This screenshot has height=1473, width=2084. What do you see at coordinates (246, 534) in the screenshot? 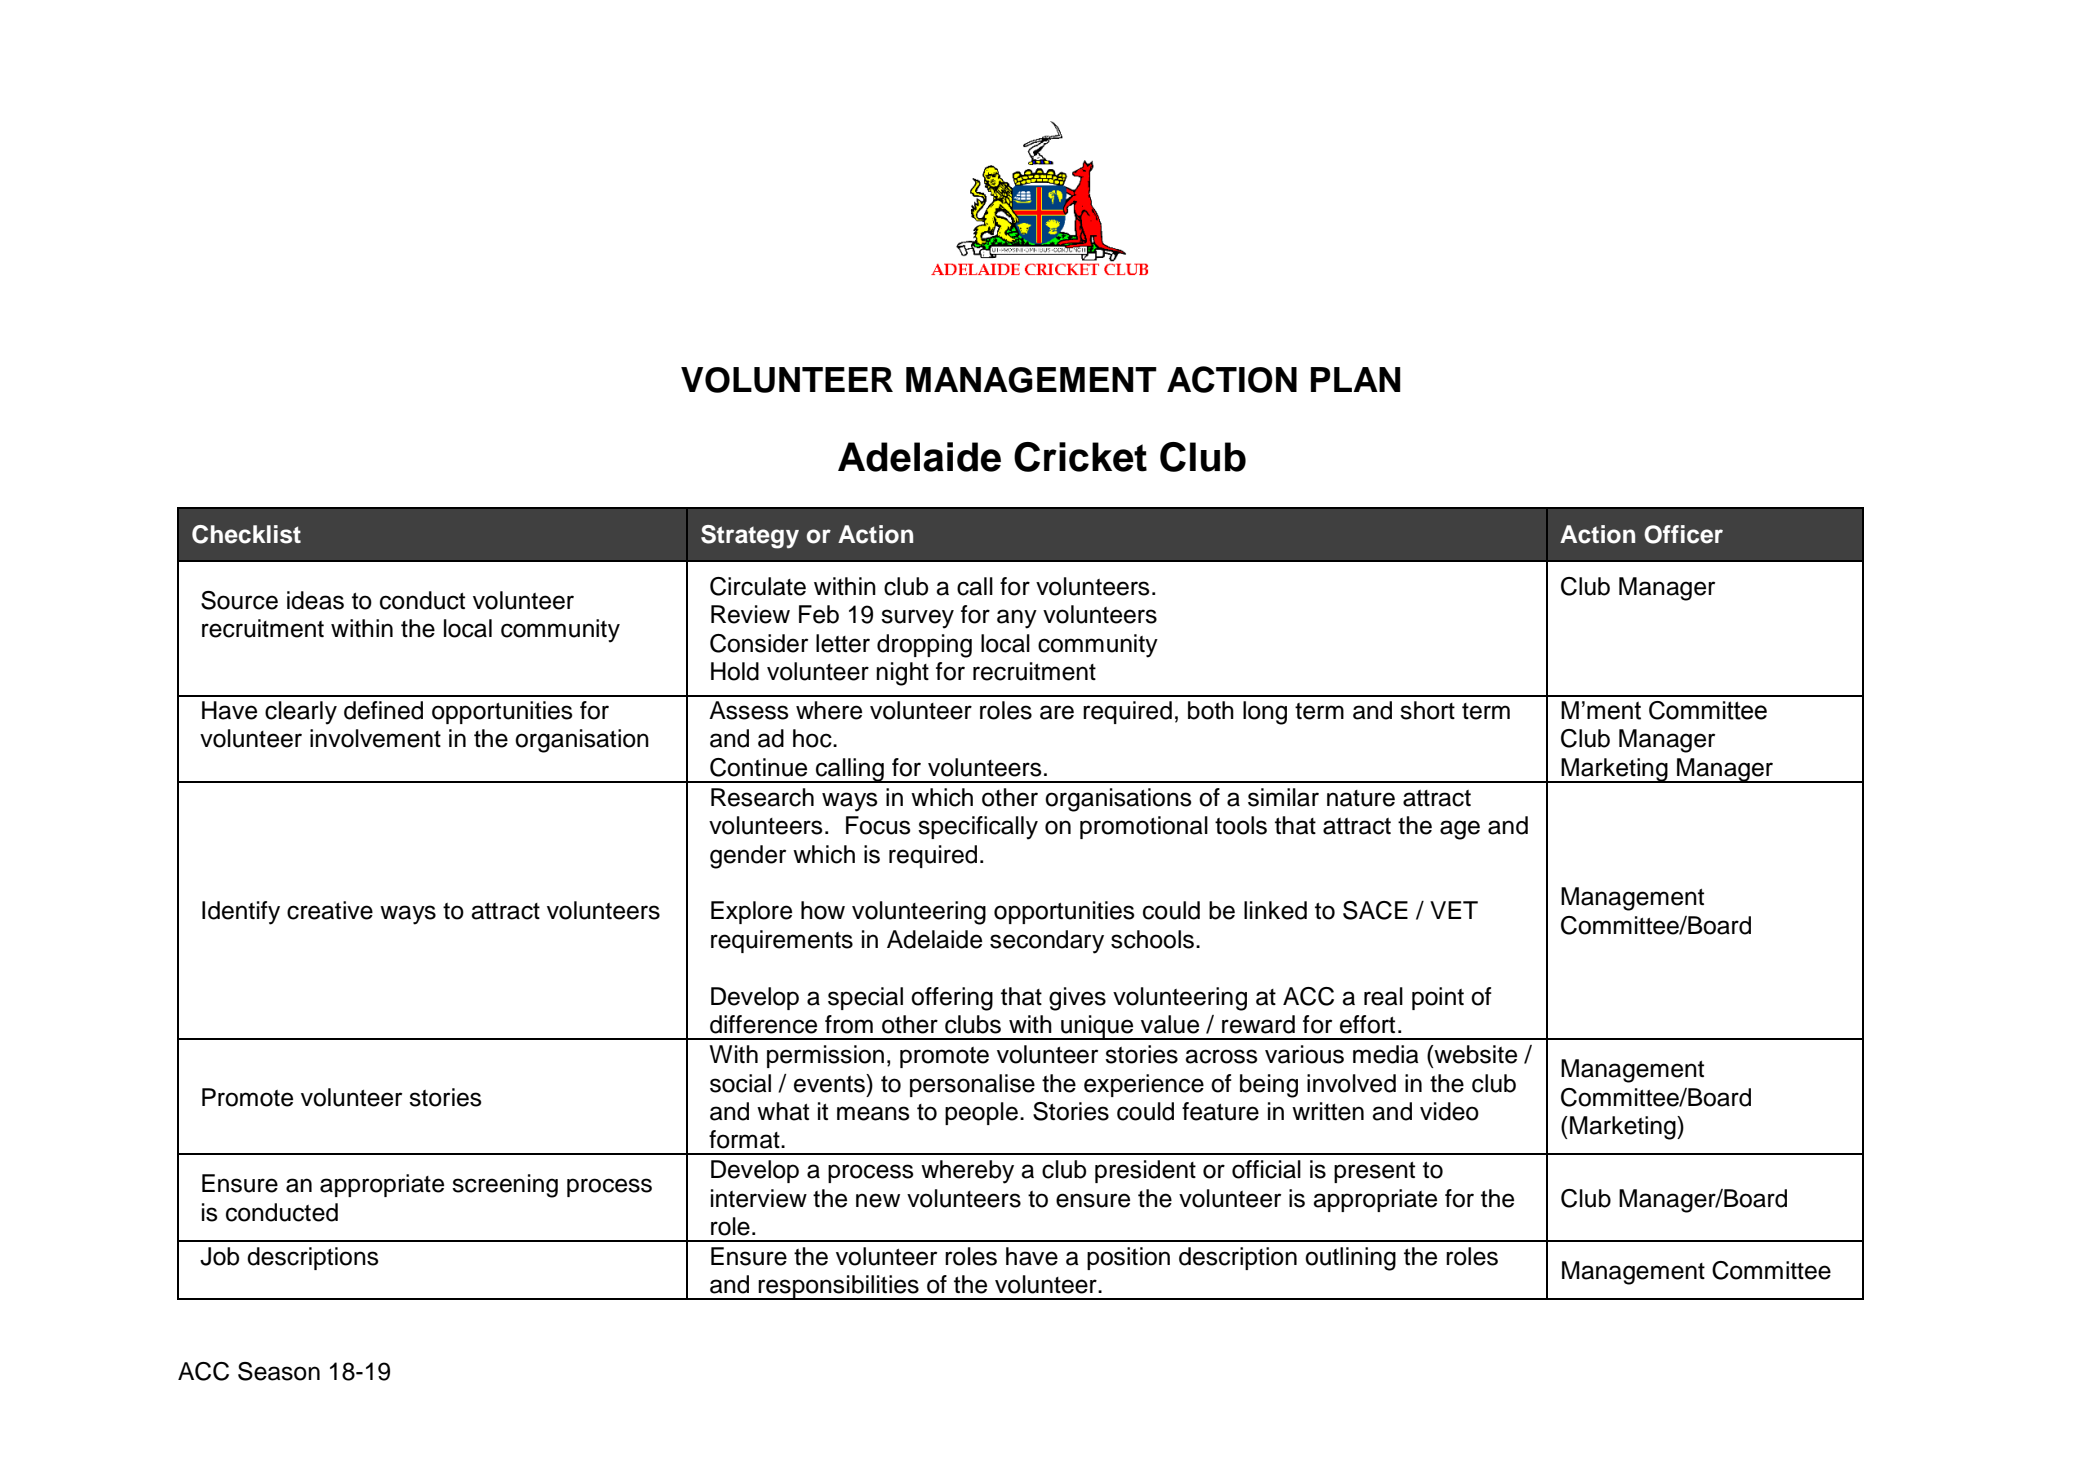
I see `Checklist` at bounding box center [246, 534].
